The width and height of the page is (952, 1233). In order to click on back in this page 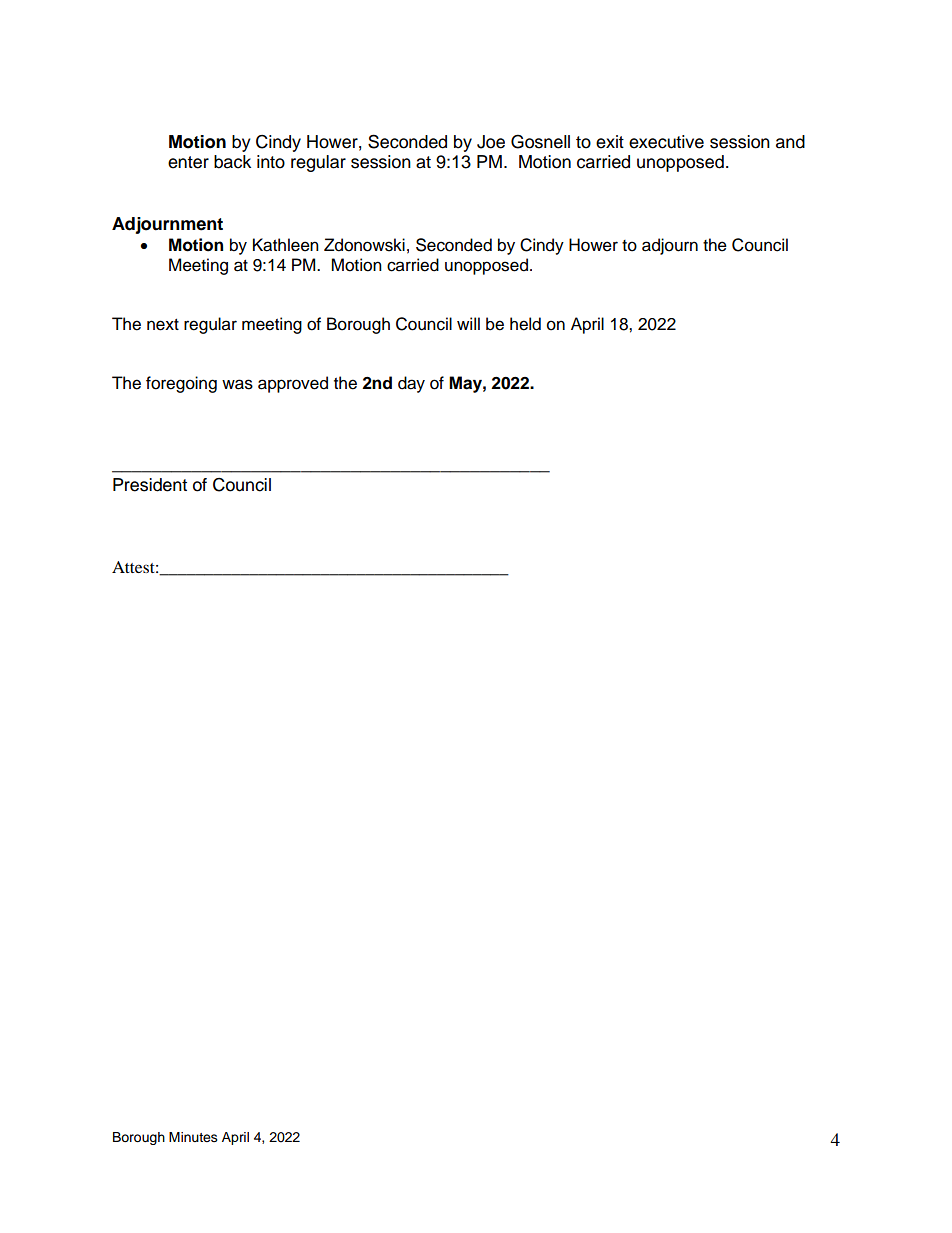, I will do `click(232, 162)`.
